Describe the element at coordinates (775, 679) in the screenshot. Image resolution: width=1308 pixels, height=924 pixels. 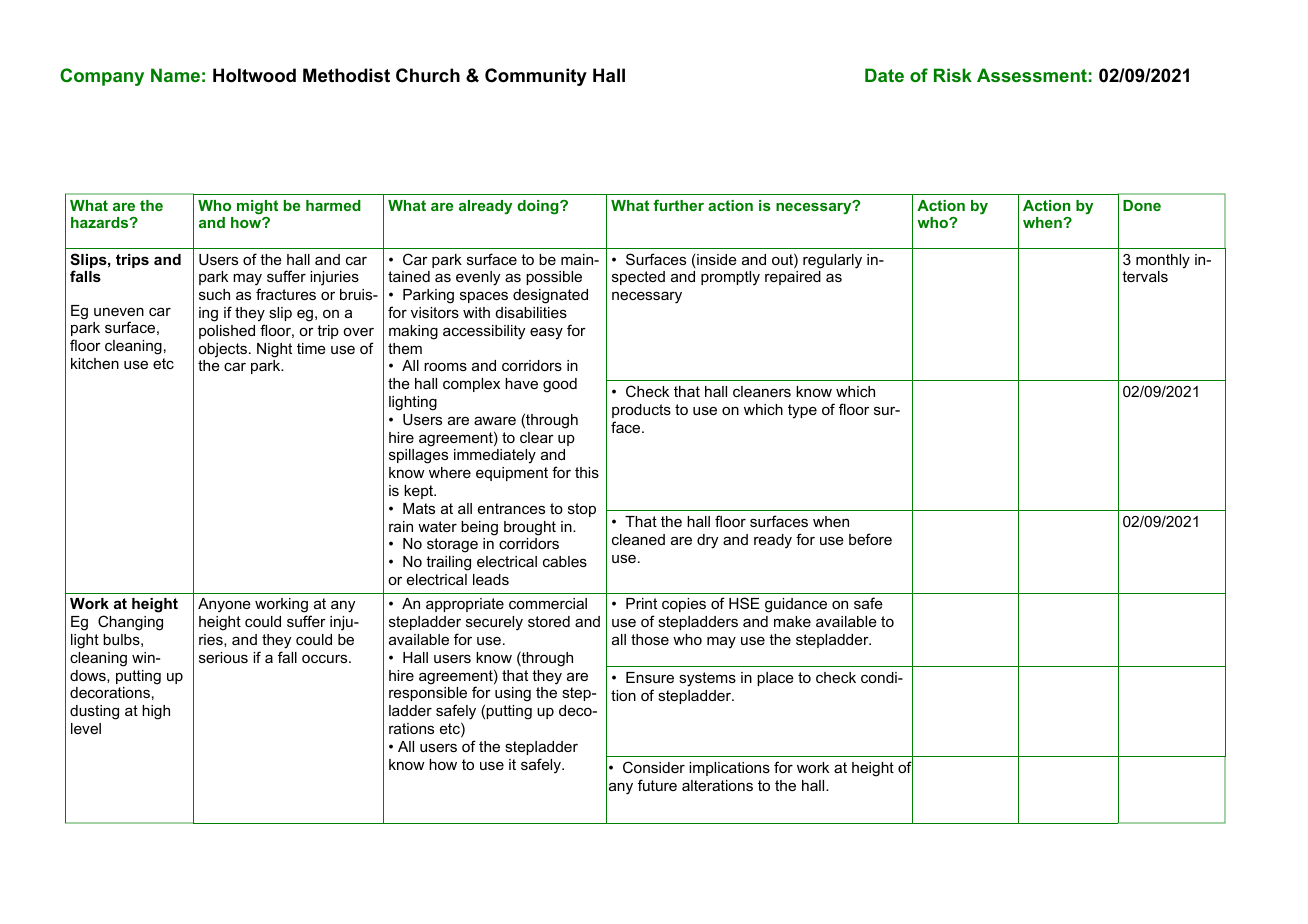
I see `place` at that location.
